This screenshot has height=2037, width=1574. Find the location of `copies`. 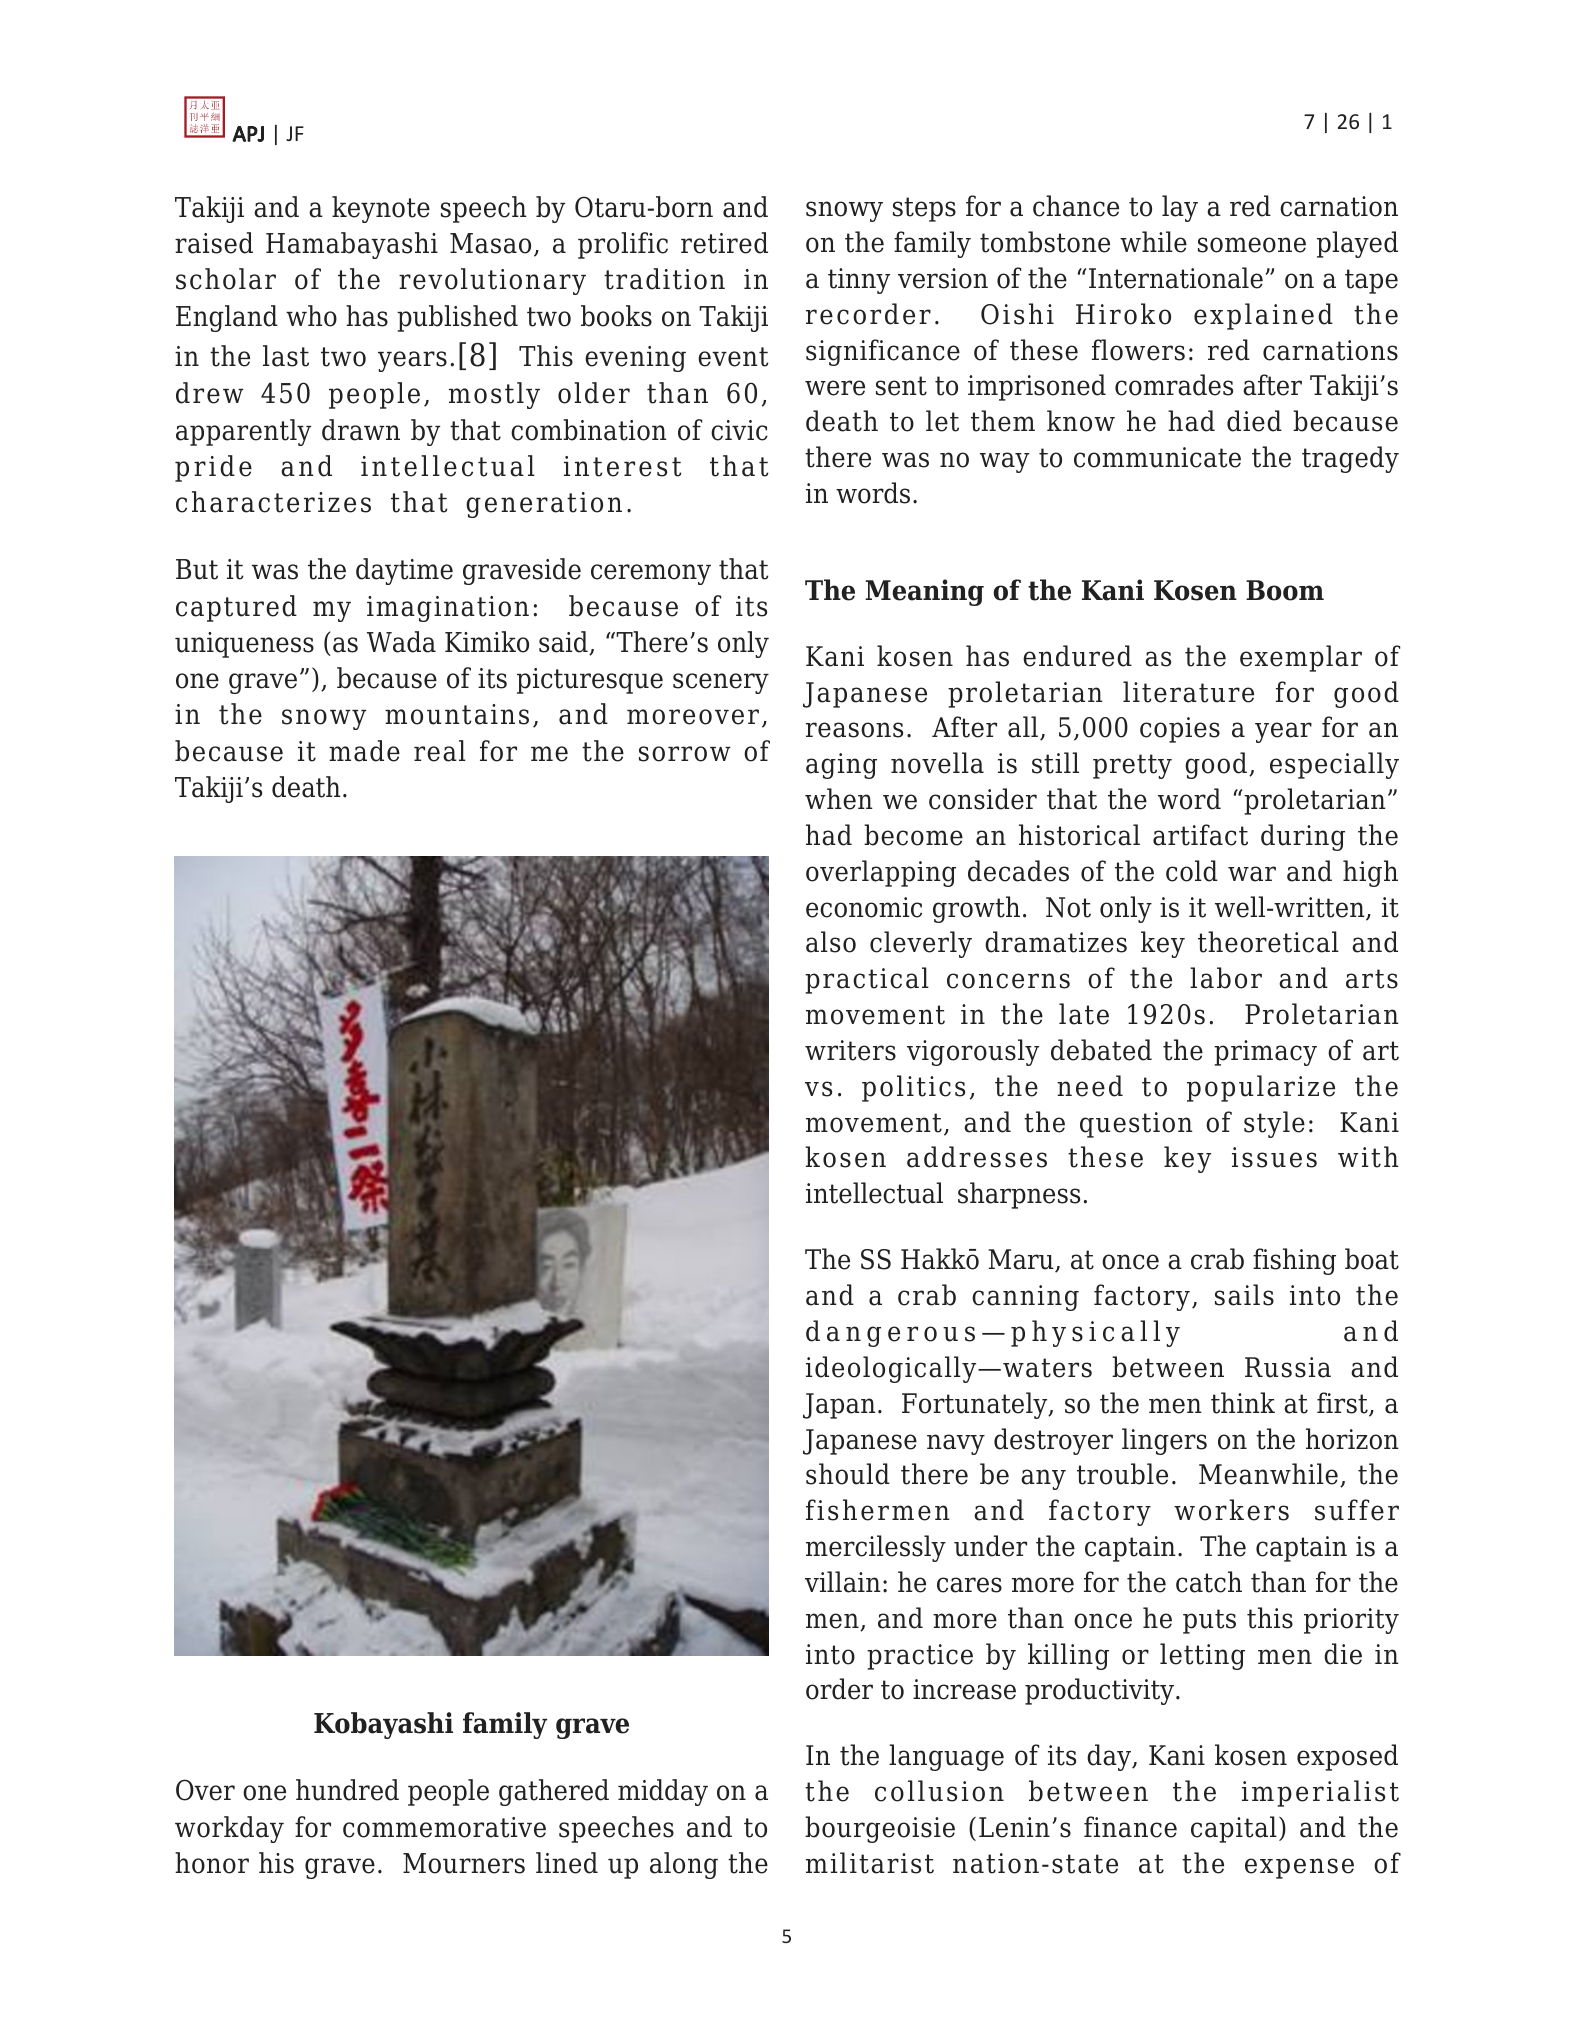

copies is located at coordinates (1180, 730).
